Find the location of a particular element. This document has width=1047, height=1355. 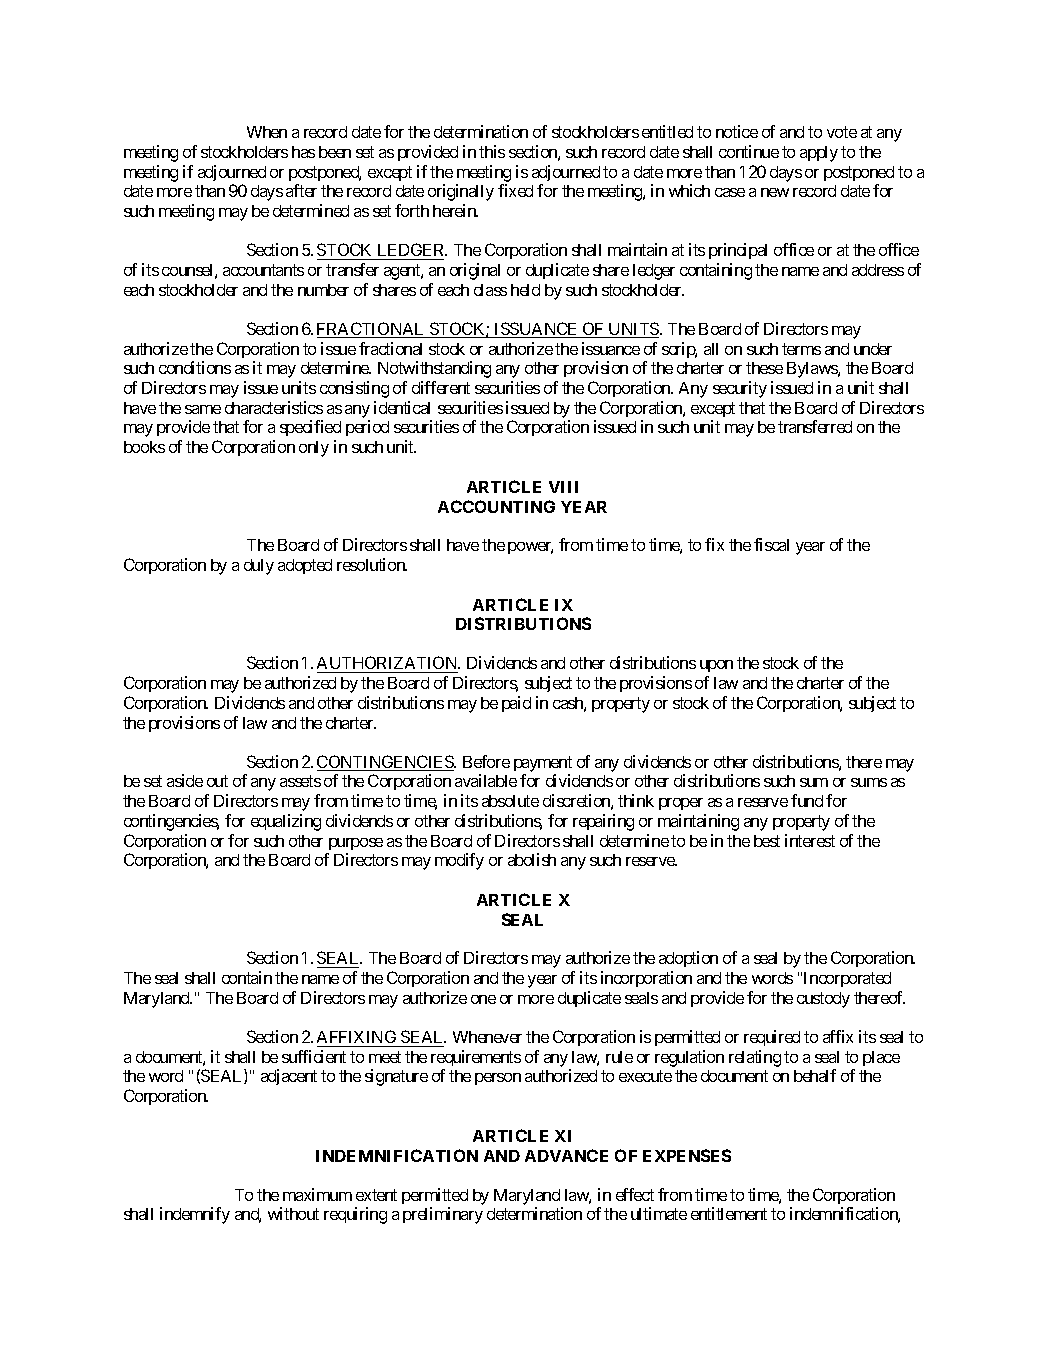

requirements is located at coordinates (476, 1060).
